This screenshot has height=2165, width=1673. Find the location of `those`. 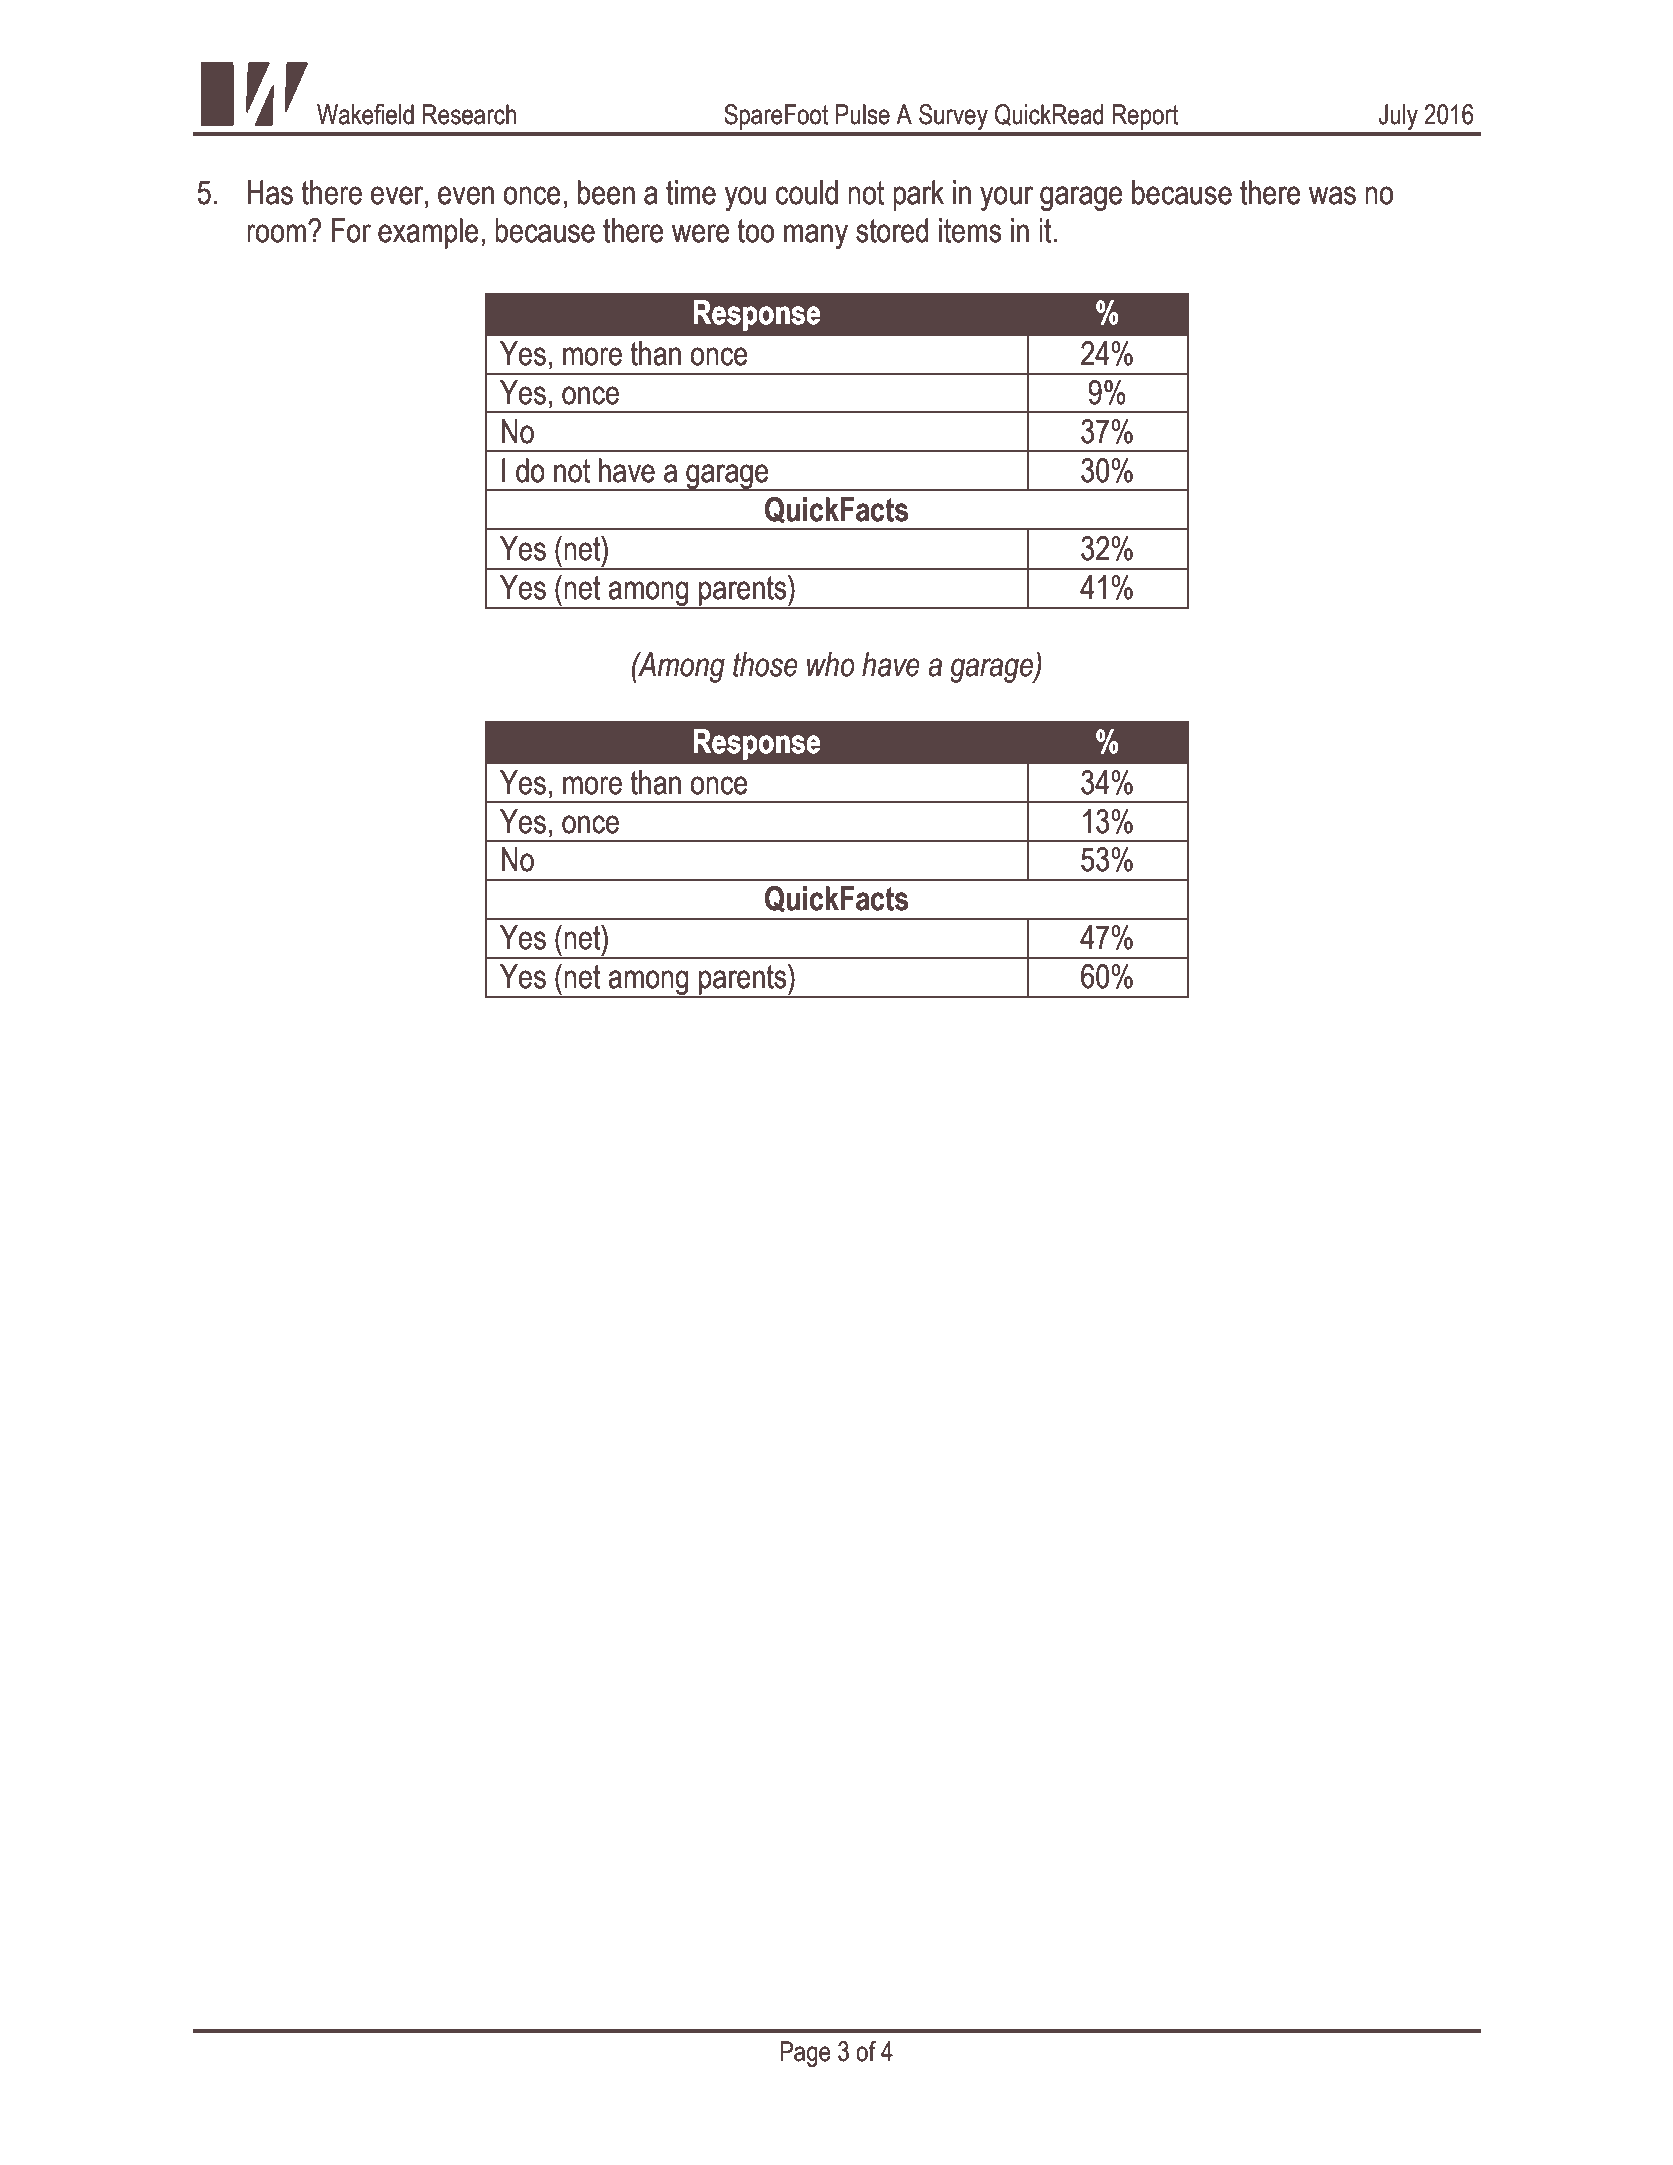

those is located at coordinates (765, 664).
